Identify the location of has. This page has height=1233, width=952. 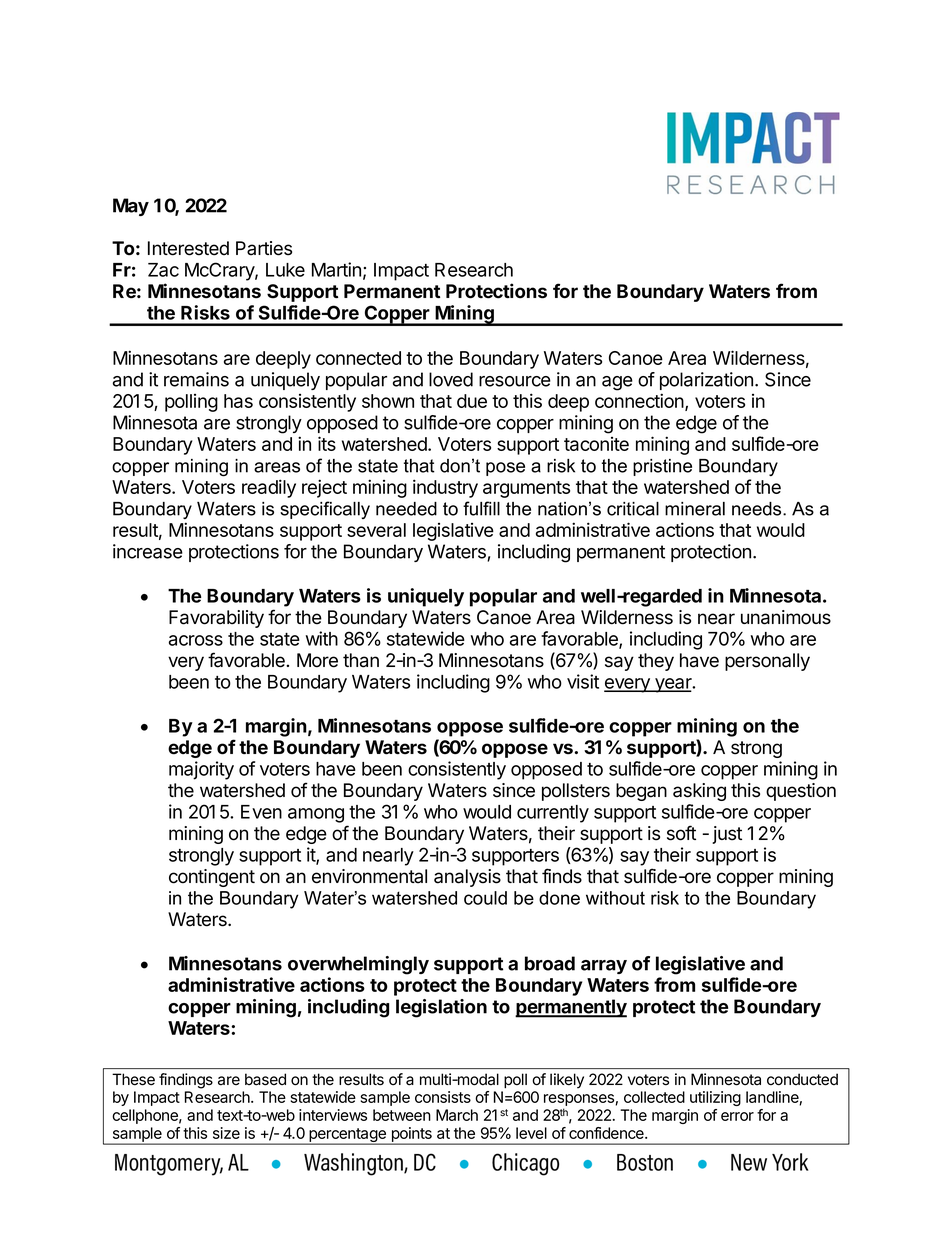
(238, 401).
